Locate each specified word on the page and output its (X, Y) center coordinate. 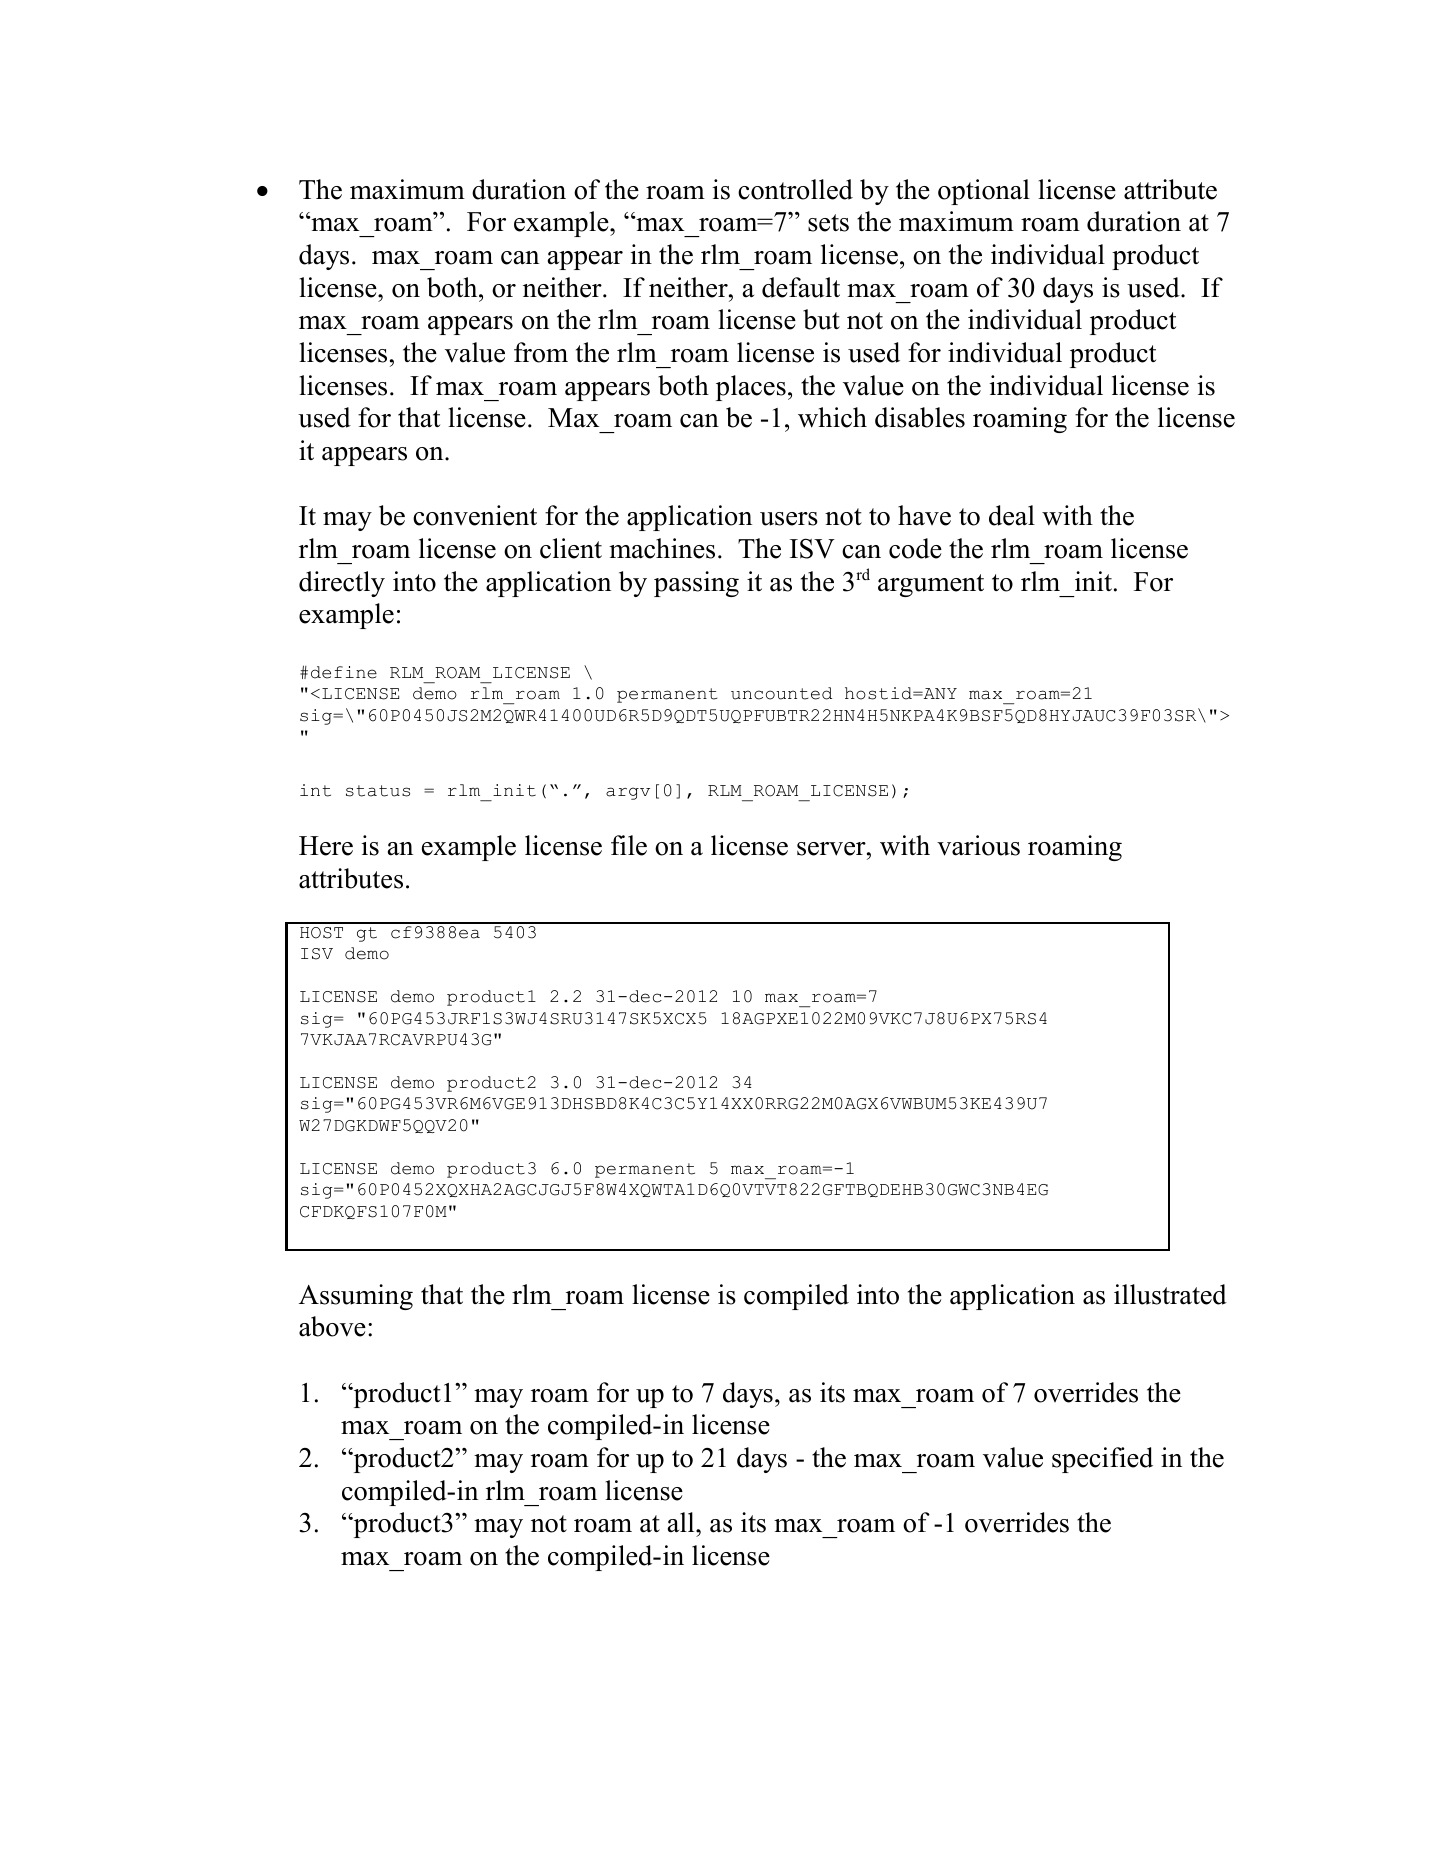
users (789, 519)
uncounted (781, 693)
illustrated (1170, 1294)
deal (1012, 515)
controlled (795, 189)
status (378, 791)
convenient (475, 515)
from (541, 352)
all (682, 1522)
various (978, 845)
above (332, 1326)
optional (984, 192)
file (629, 845)
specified (1102, 1460)
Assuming (356, 1297)
